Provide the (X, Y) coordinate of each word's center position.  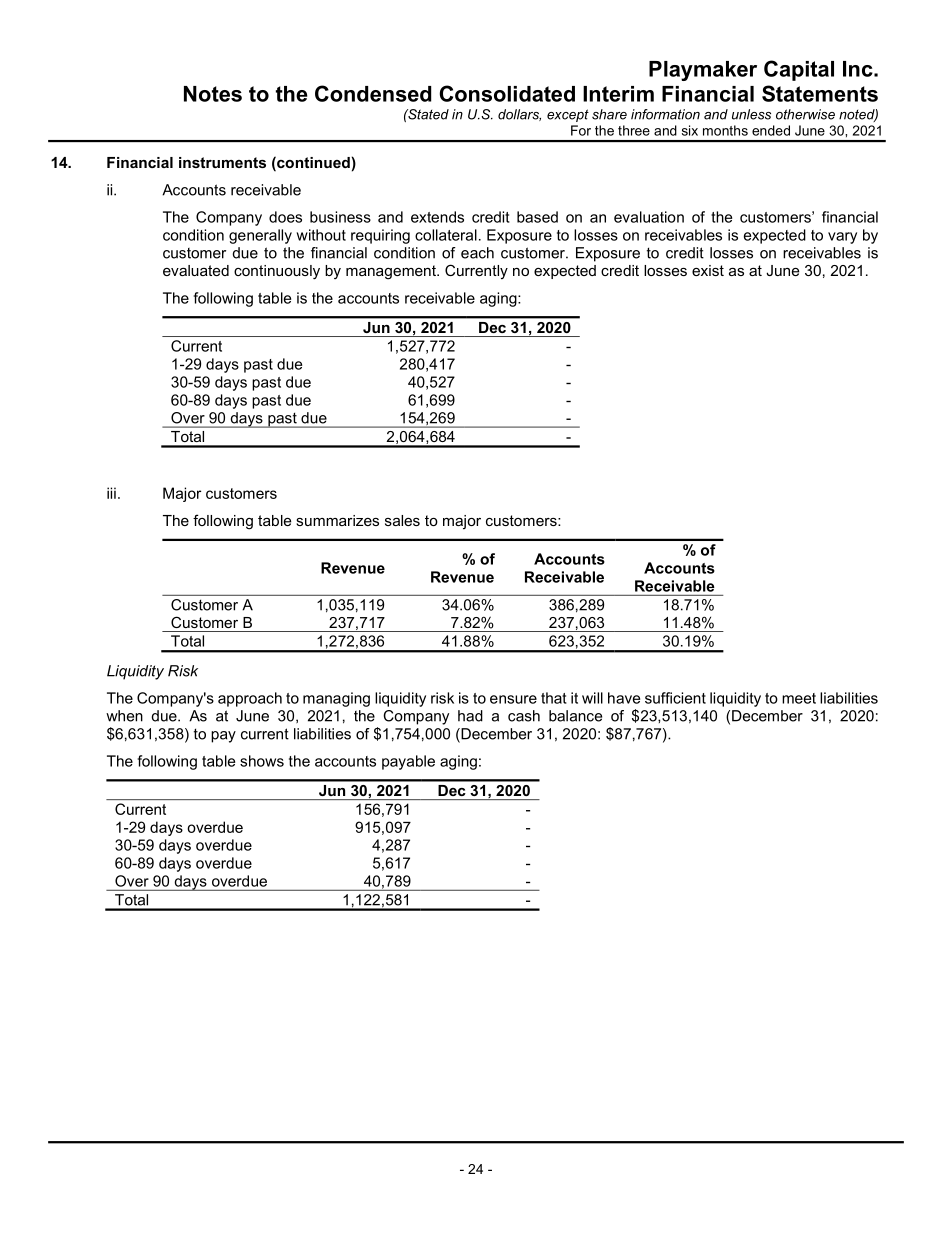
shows (262, 761)
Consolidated (507, 93)
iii (111, 493)
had (470, 716)
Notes (213, 94)
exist (708, 270)
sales (402, 520)
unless (751, 114)
